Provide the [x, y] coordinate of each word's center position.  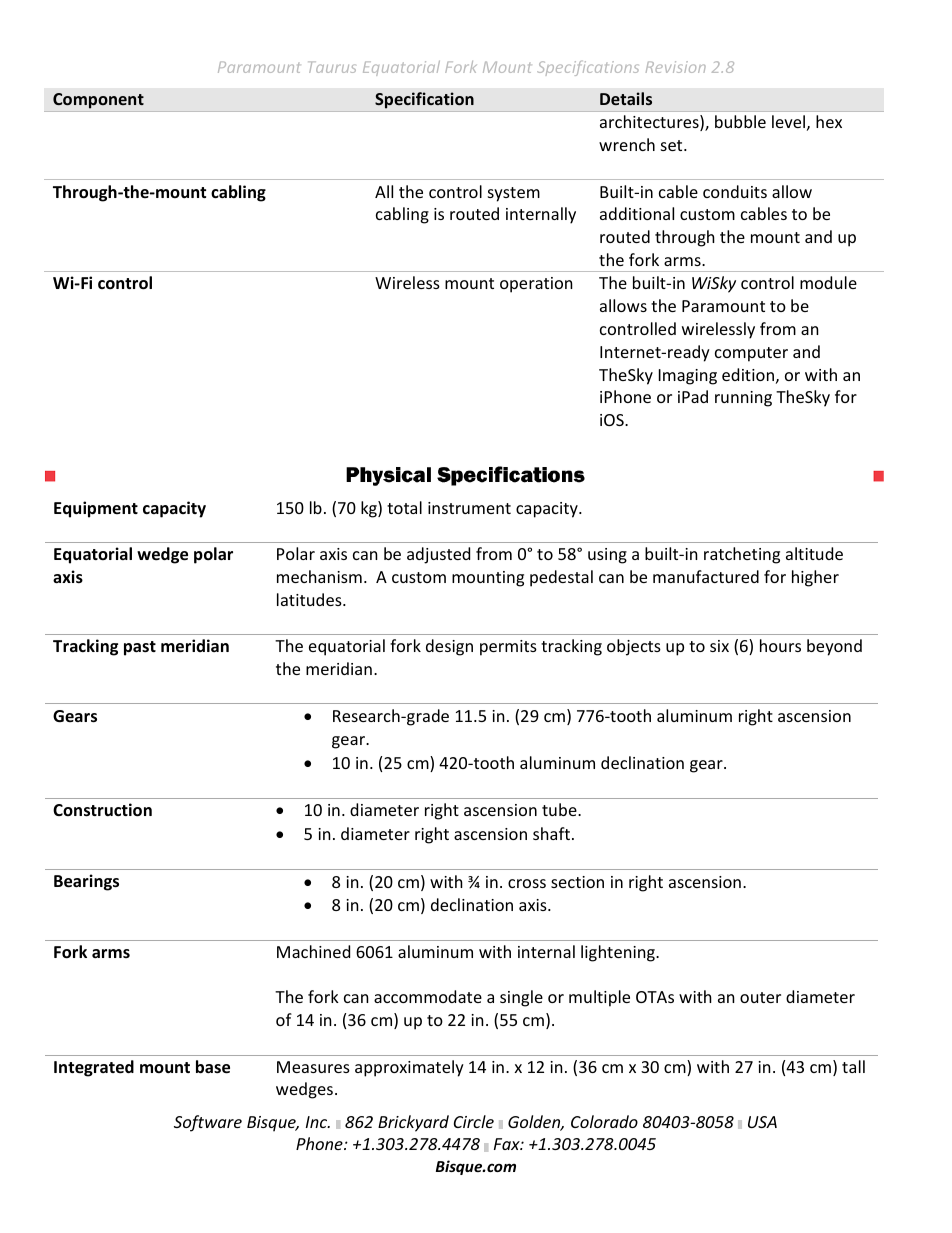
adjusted [438, 555]
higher [815, 578]
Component [98, 102]
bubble [740, 121]
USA [762, 1122]
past [140, 648]
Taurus [332, 67]
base [213, 1067]
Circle [474, 1121]
